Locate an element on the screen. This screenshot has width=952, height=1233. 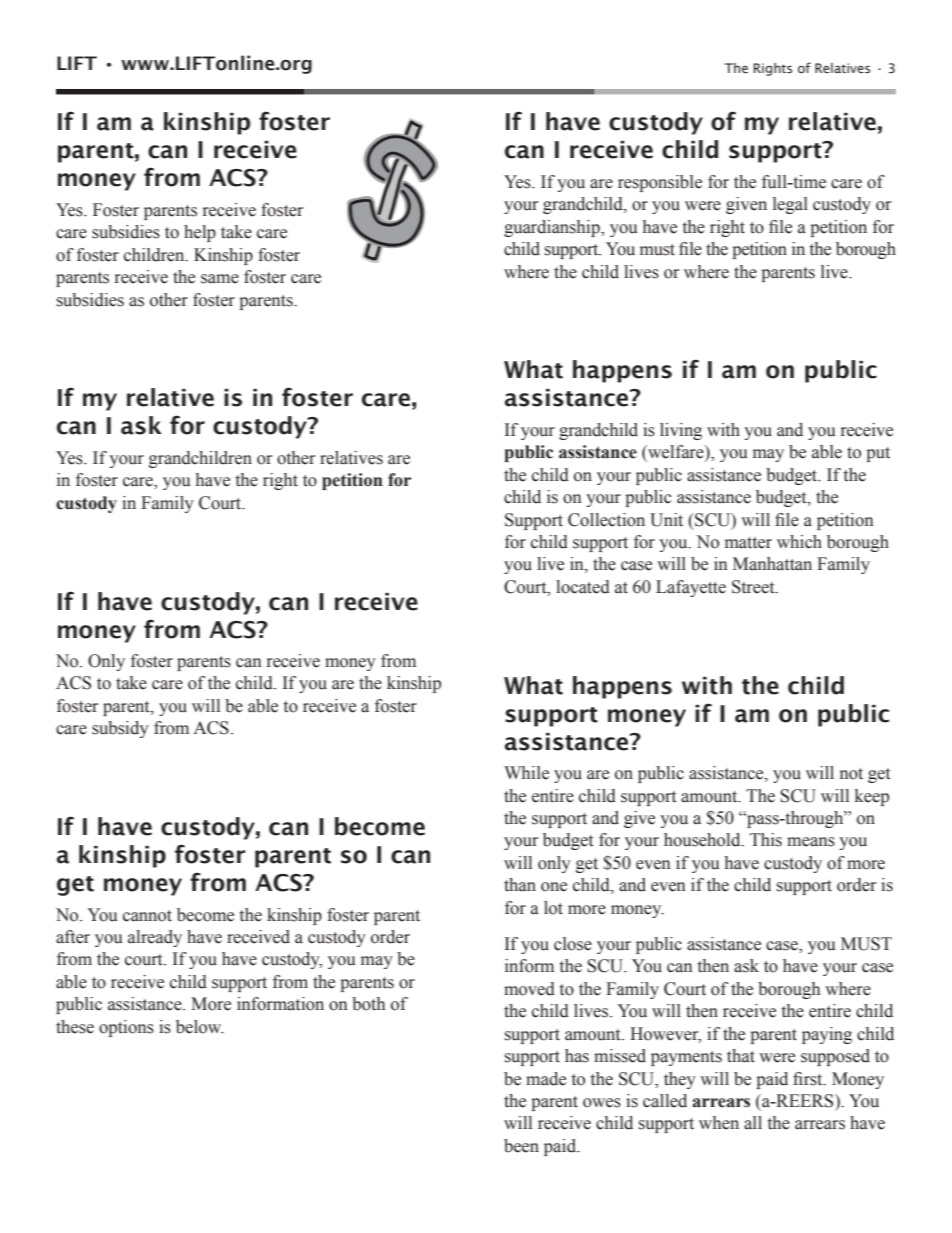
subsidy is located at coordinates (120, 729).
